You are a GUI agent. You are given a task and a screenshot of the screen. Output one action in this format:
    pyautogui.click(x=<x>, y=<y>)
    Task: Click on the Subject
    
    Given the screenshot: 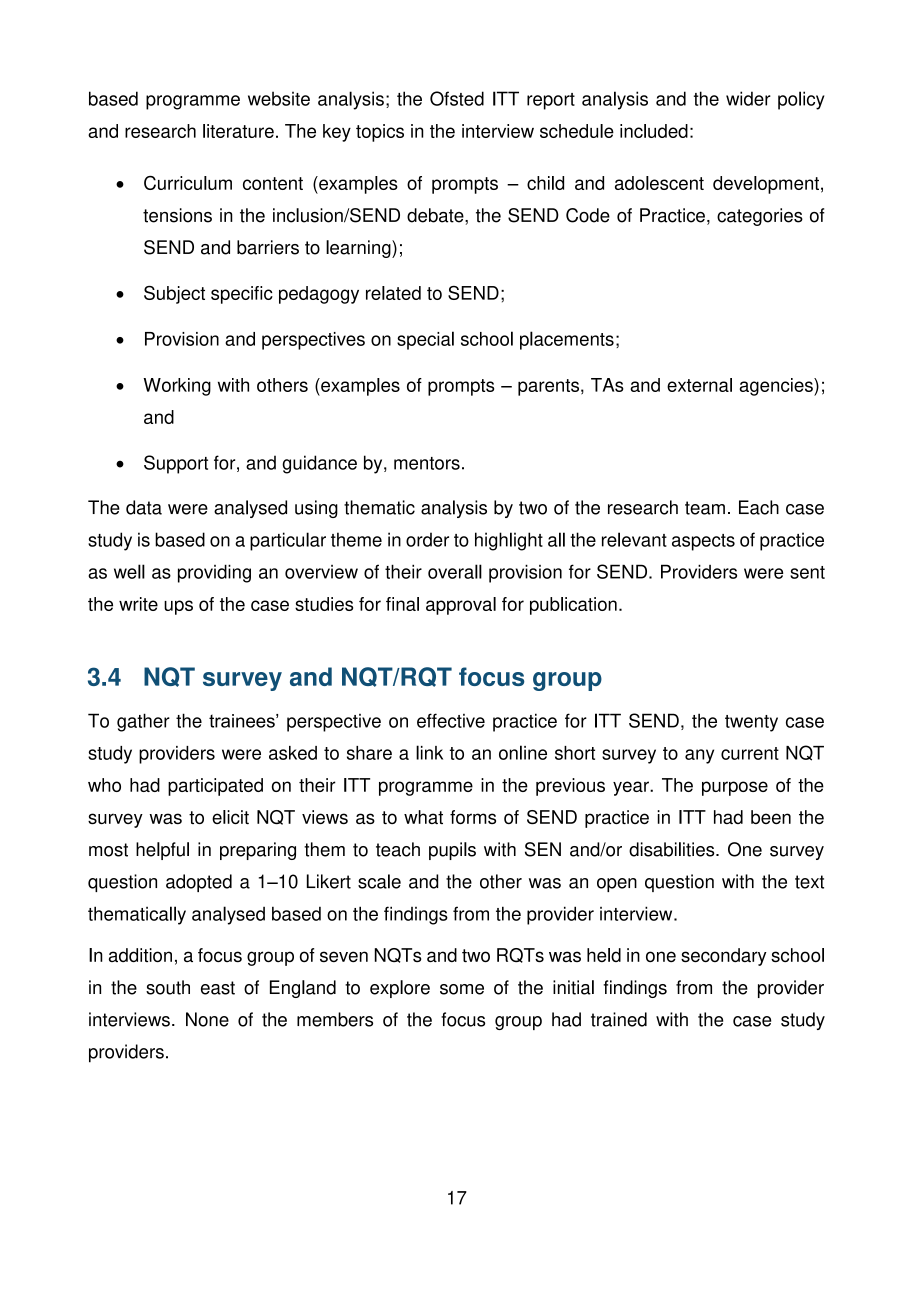 What is the action you would take?
    pyautogui.click(x=174, y=295)
